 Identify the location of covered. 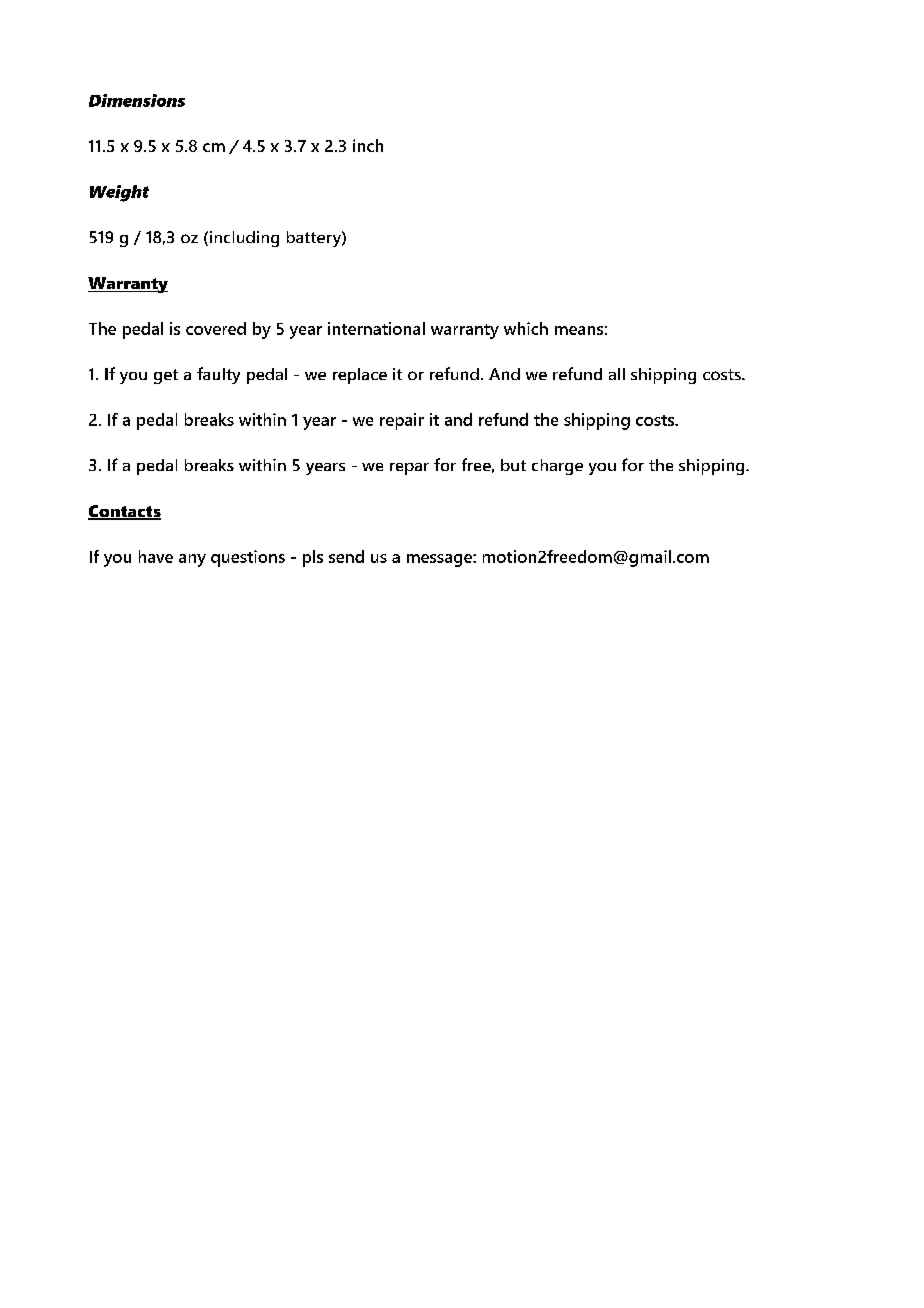
(216, 328).
